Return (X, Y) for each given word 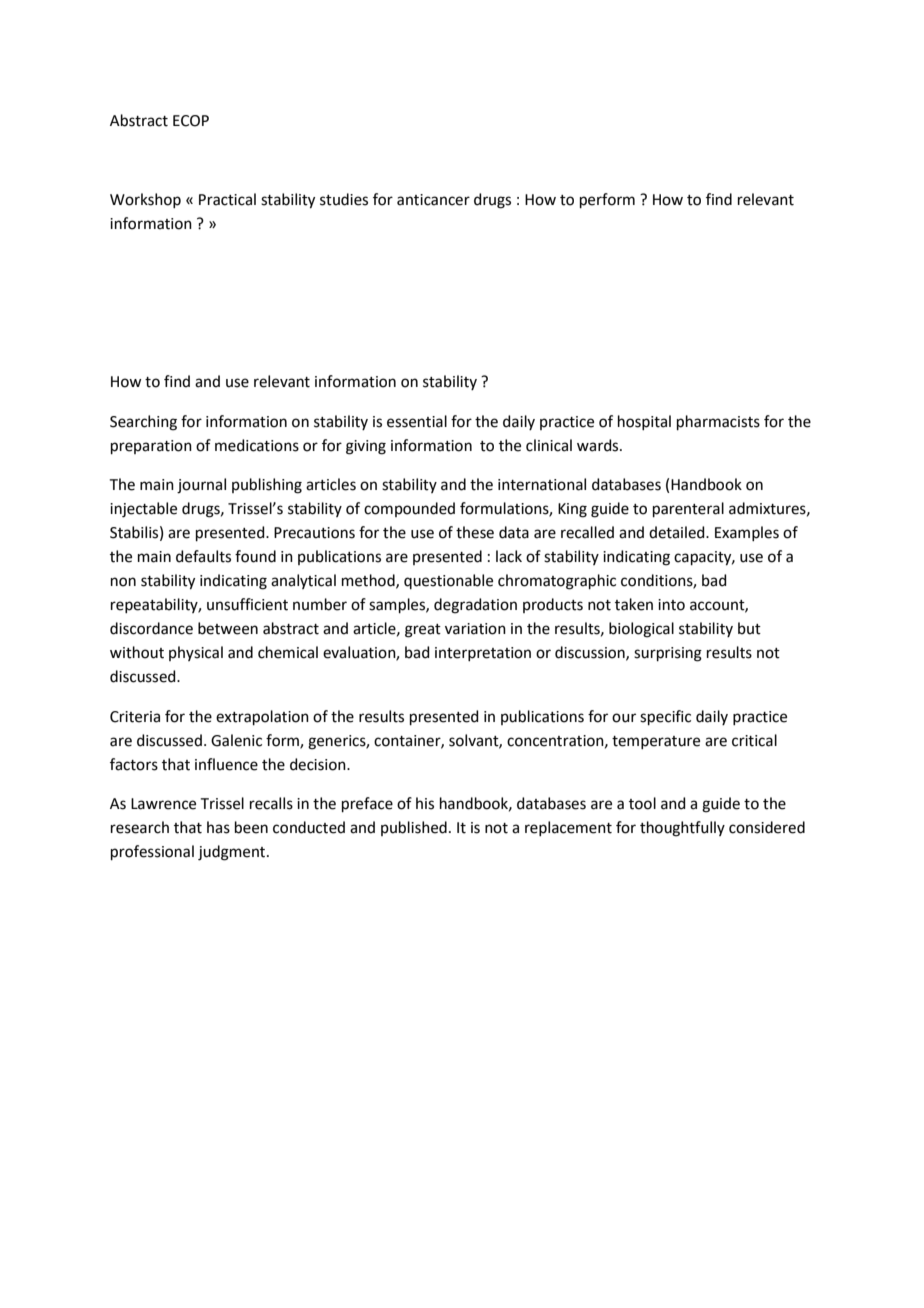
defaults (203, 556)
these (475, 532)
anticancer (433, 200)
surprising (668, 654)
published (414, 828)
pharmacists (718, 422)
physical (196, 653)
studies (344, 199)
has (218, 827)
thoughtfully (682, 829)
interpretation (483, 654)
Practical (227, 199)
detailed (678, 532)
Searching (143, 423)
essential (417, 421)
